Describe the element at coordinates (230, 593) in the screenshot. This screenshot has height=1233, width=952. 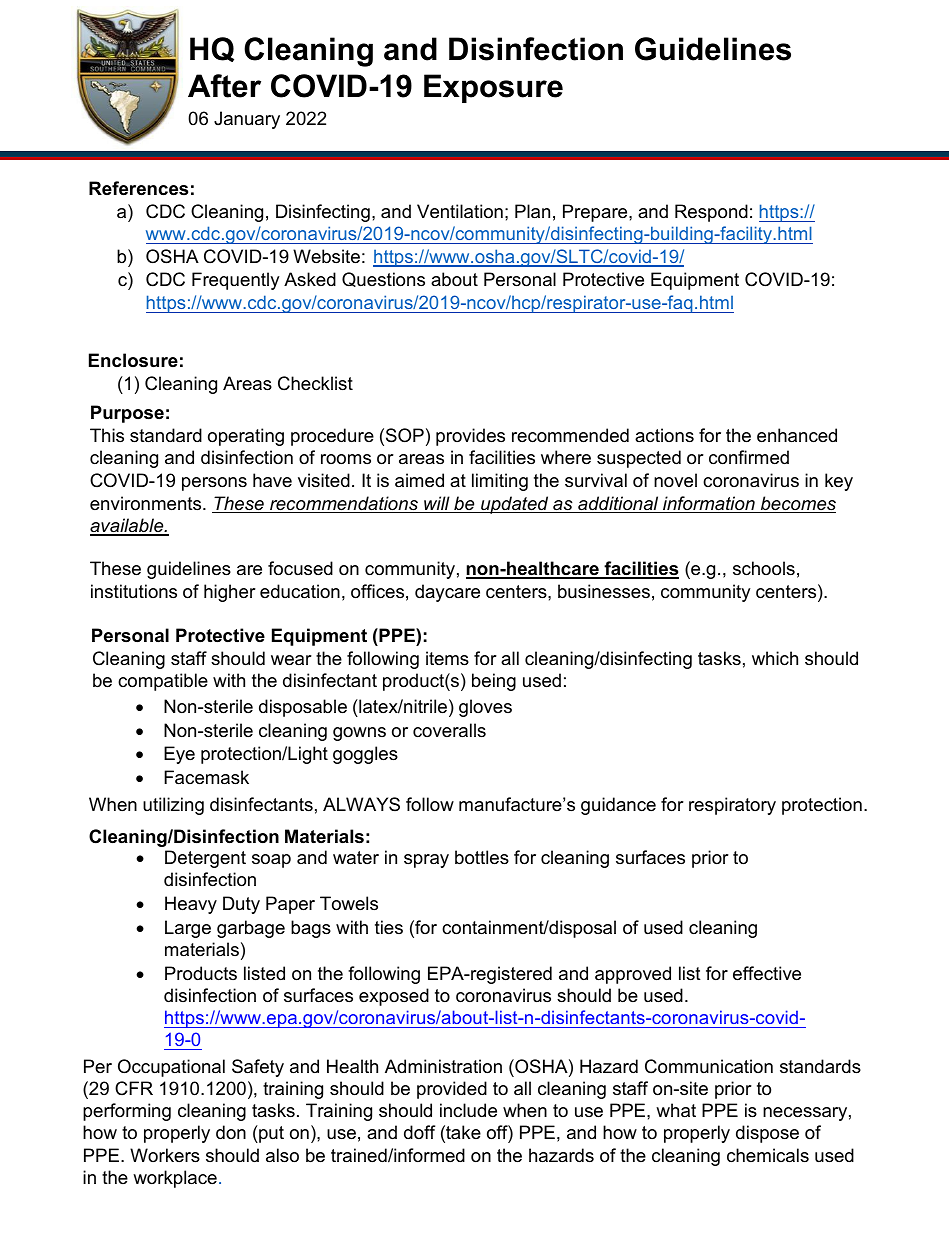
I see `higher` at that location.
